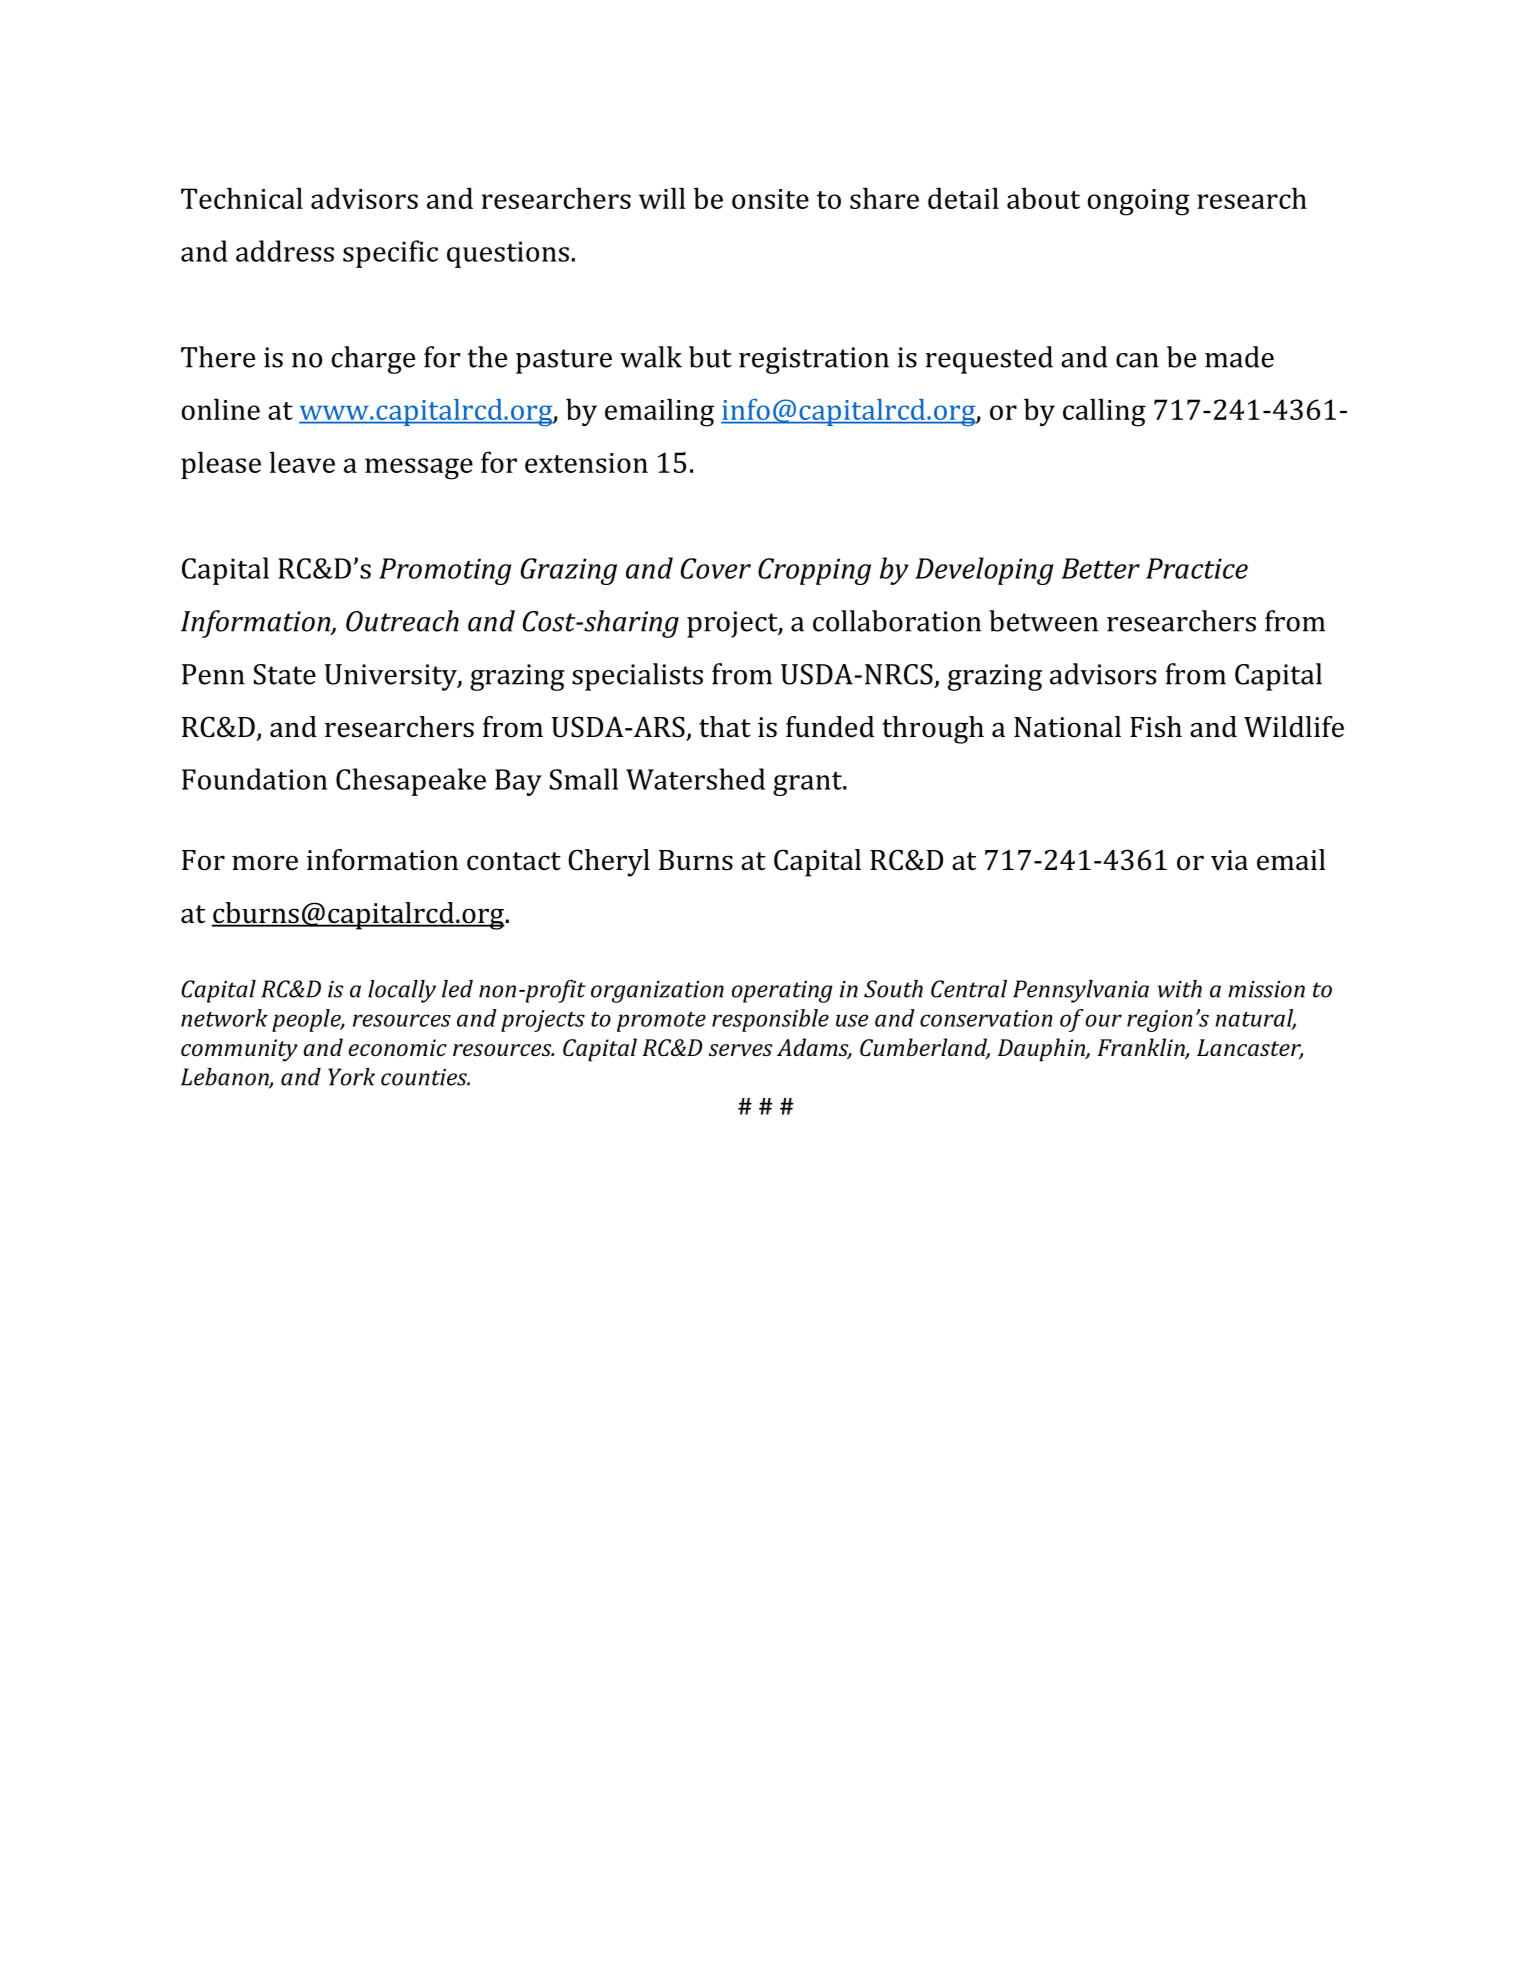 This image has width=1532, height=1982. I want to click on ongoing, so click(1139, 202).
